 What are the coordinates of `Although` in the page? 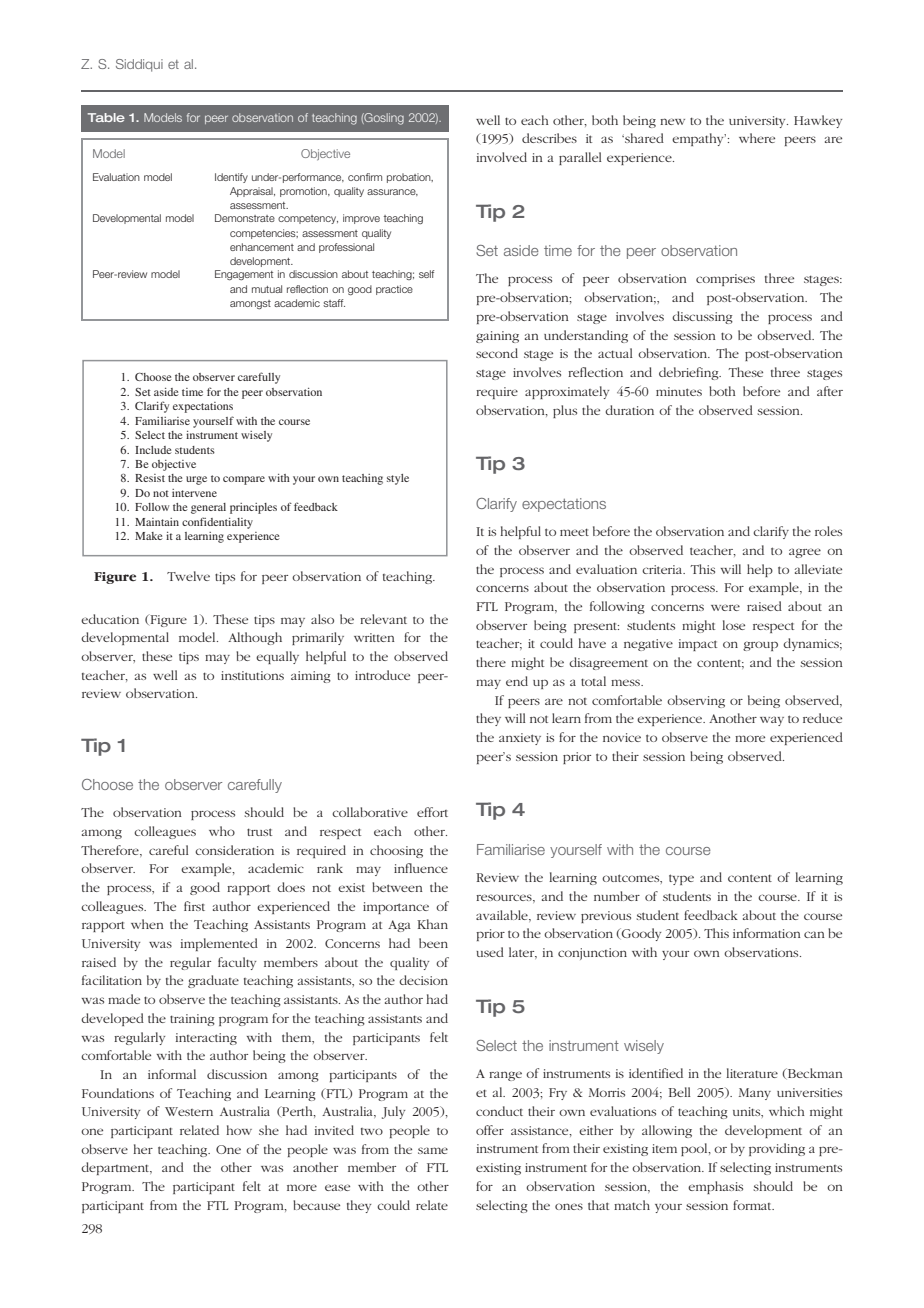 It's located at (255, 638).
